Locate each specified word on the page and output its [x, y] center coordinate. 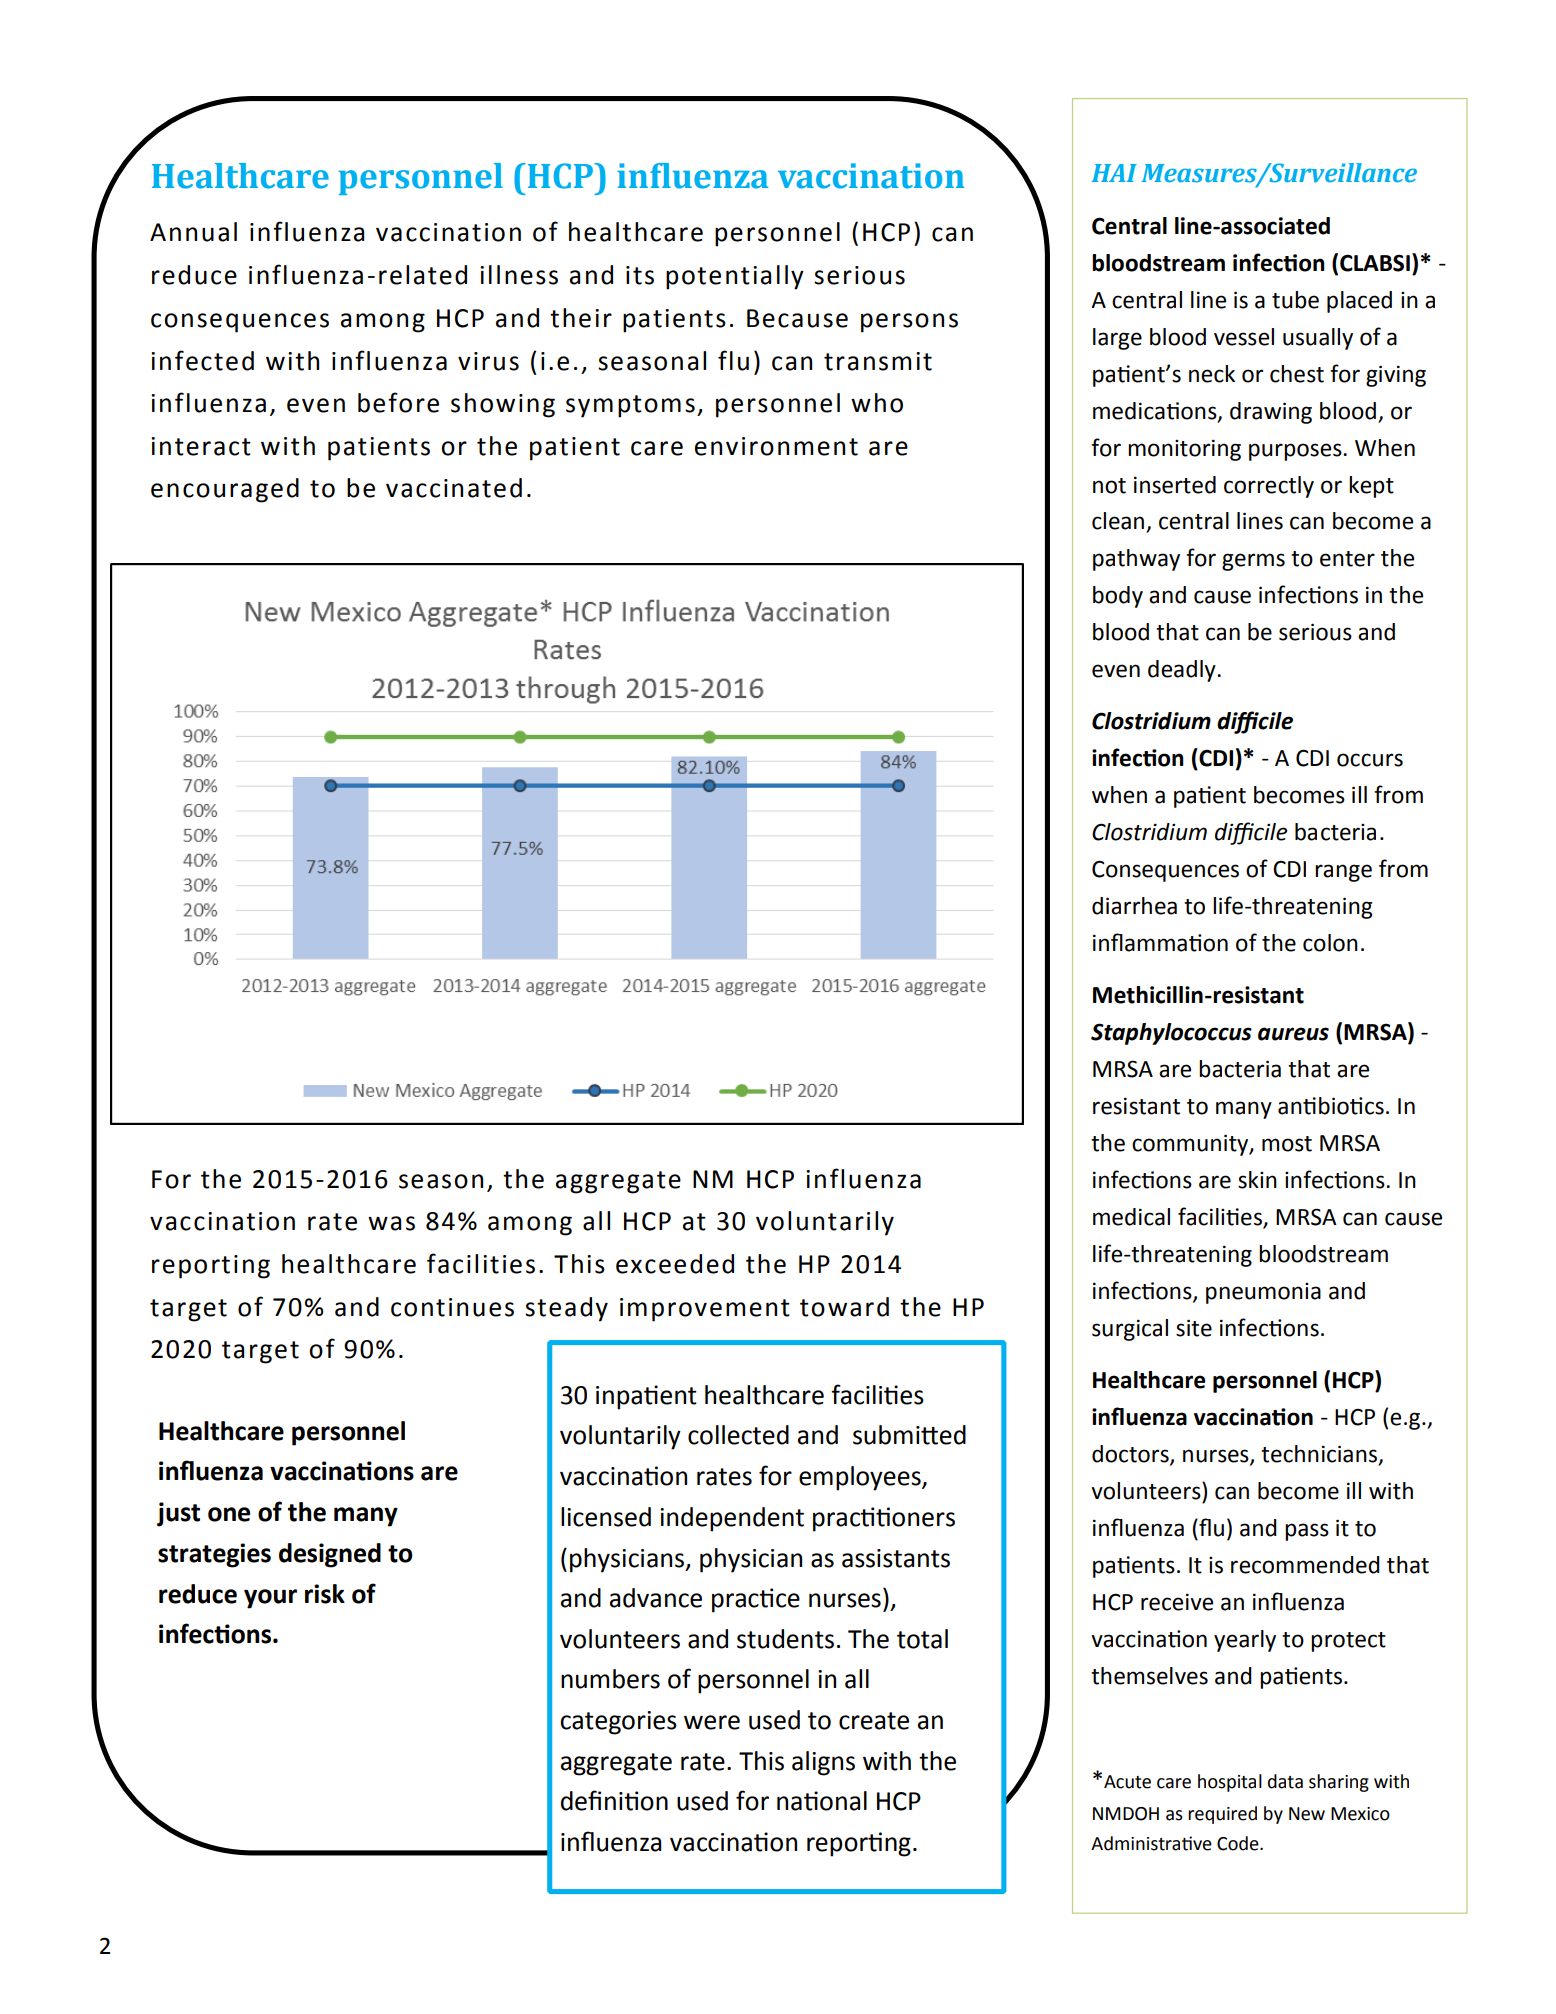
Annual [193, 232]
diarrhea [1134, 906]
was [391, 1223]
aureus [1293, 1034]
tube [1295, 300]
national [822, 1801]
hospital [1230, 1783]
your [270, 1599]
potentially [735, 277]
